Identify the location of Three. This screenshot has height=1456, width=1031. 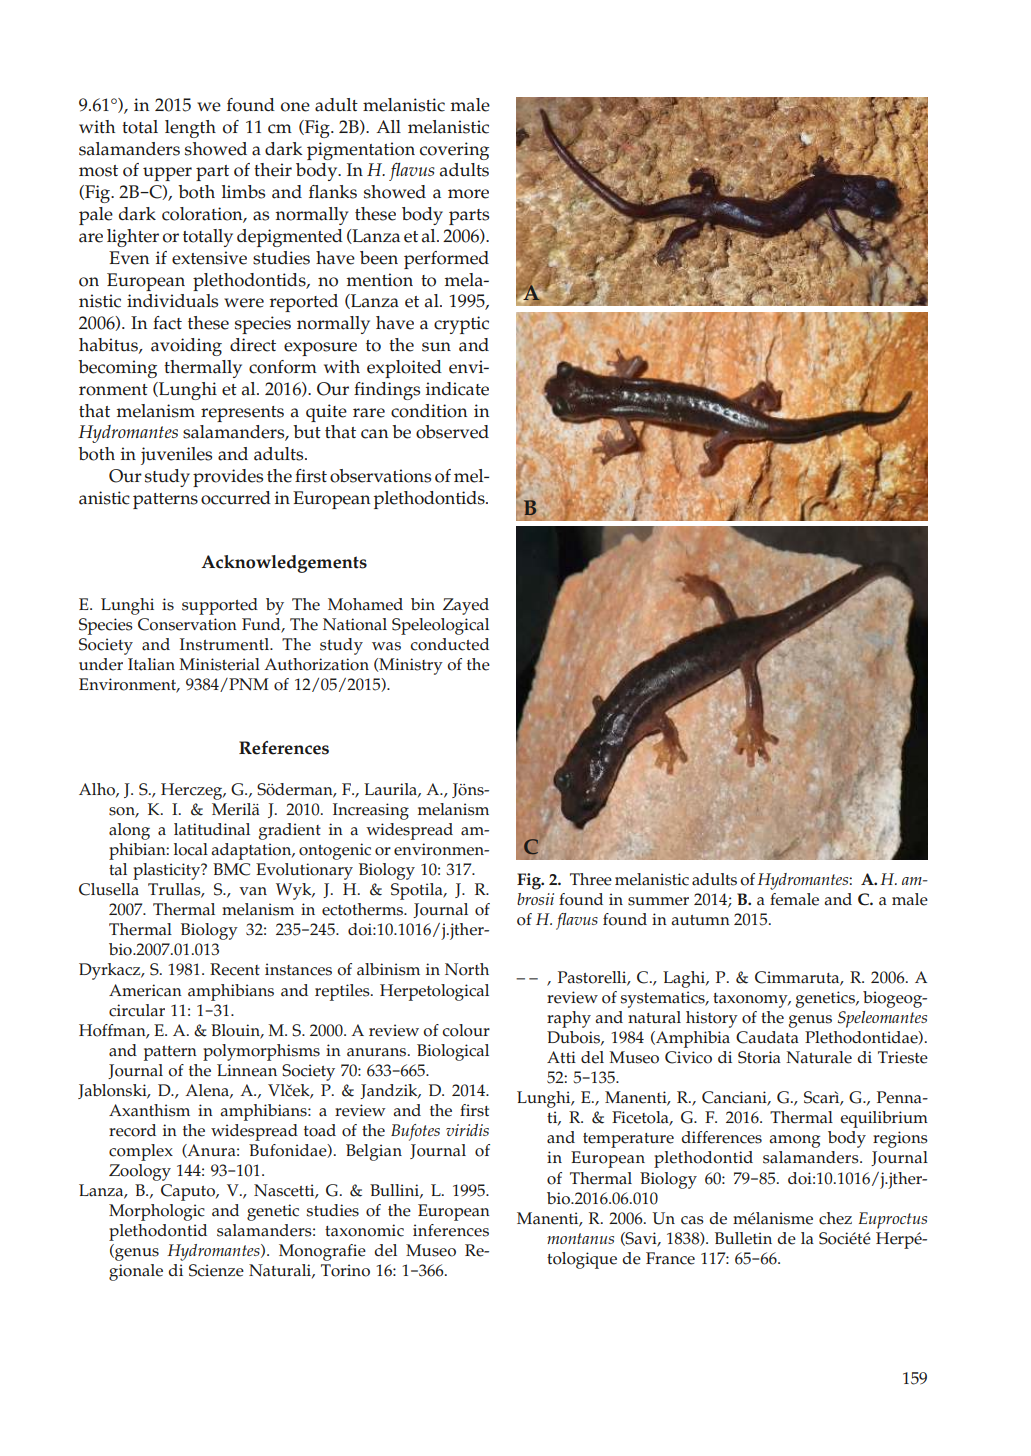
(591, 879).
